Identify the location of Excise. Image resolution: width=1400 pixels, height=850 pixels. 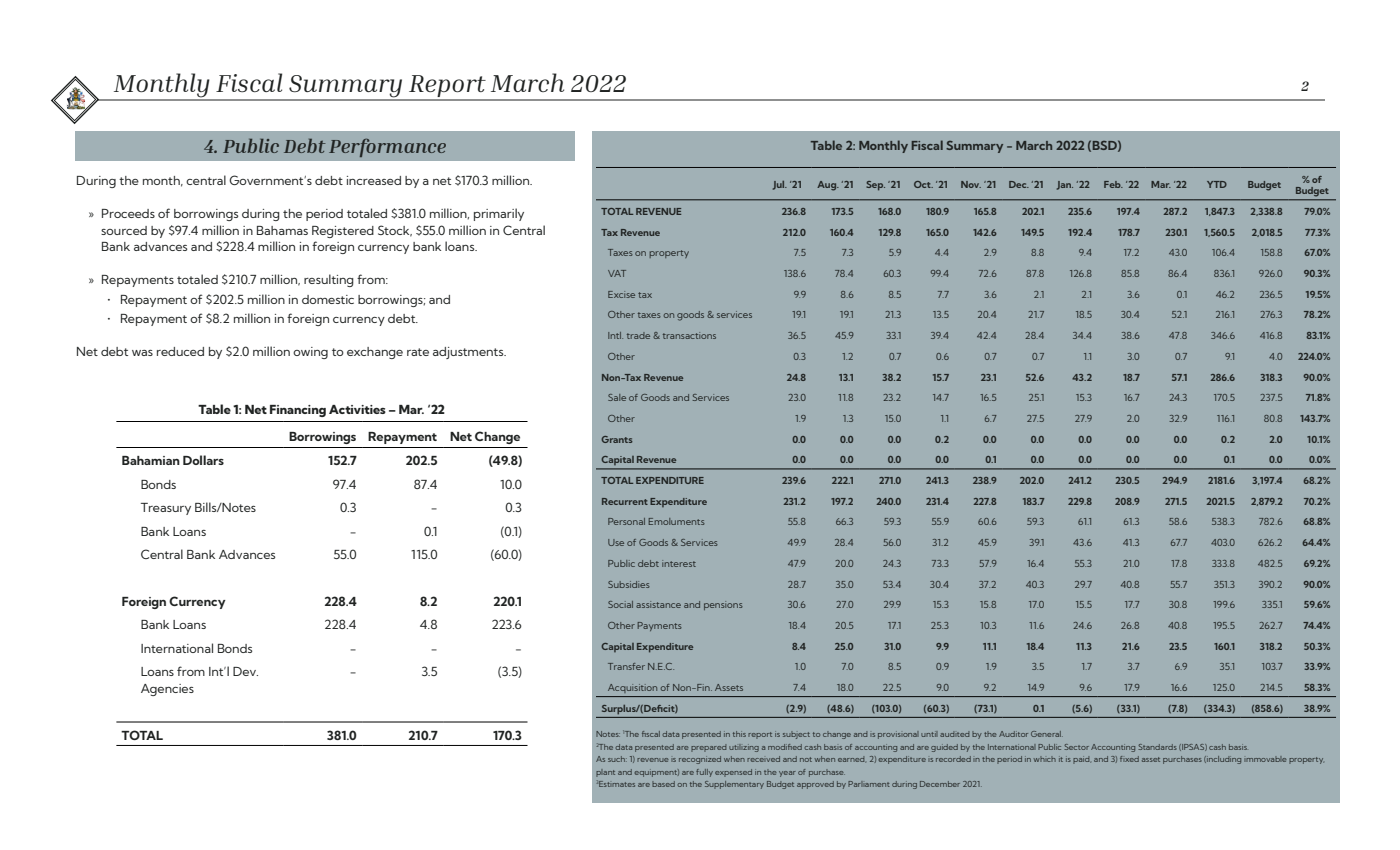
(621, 294).
